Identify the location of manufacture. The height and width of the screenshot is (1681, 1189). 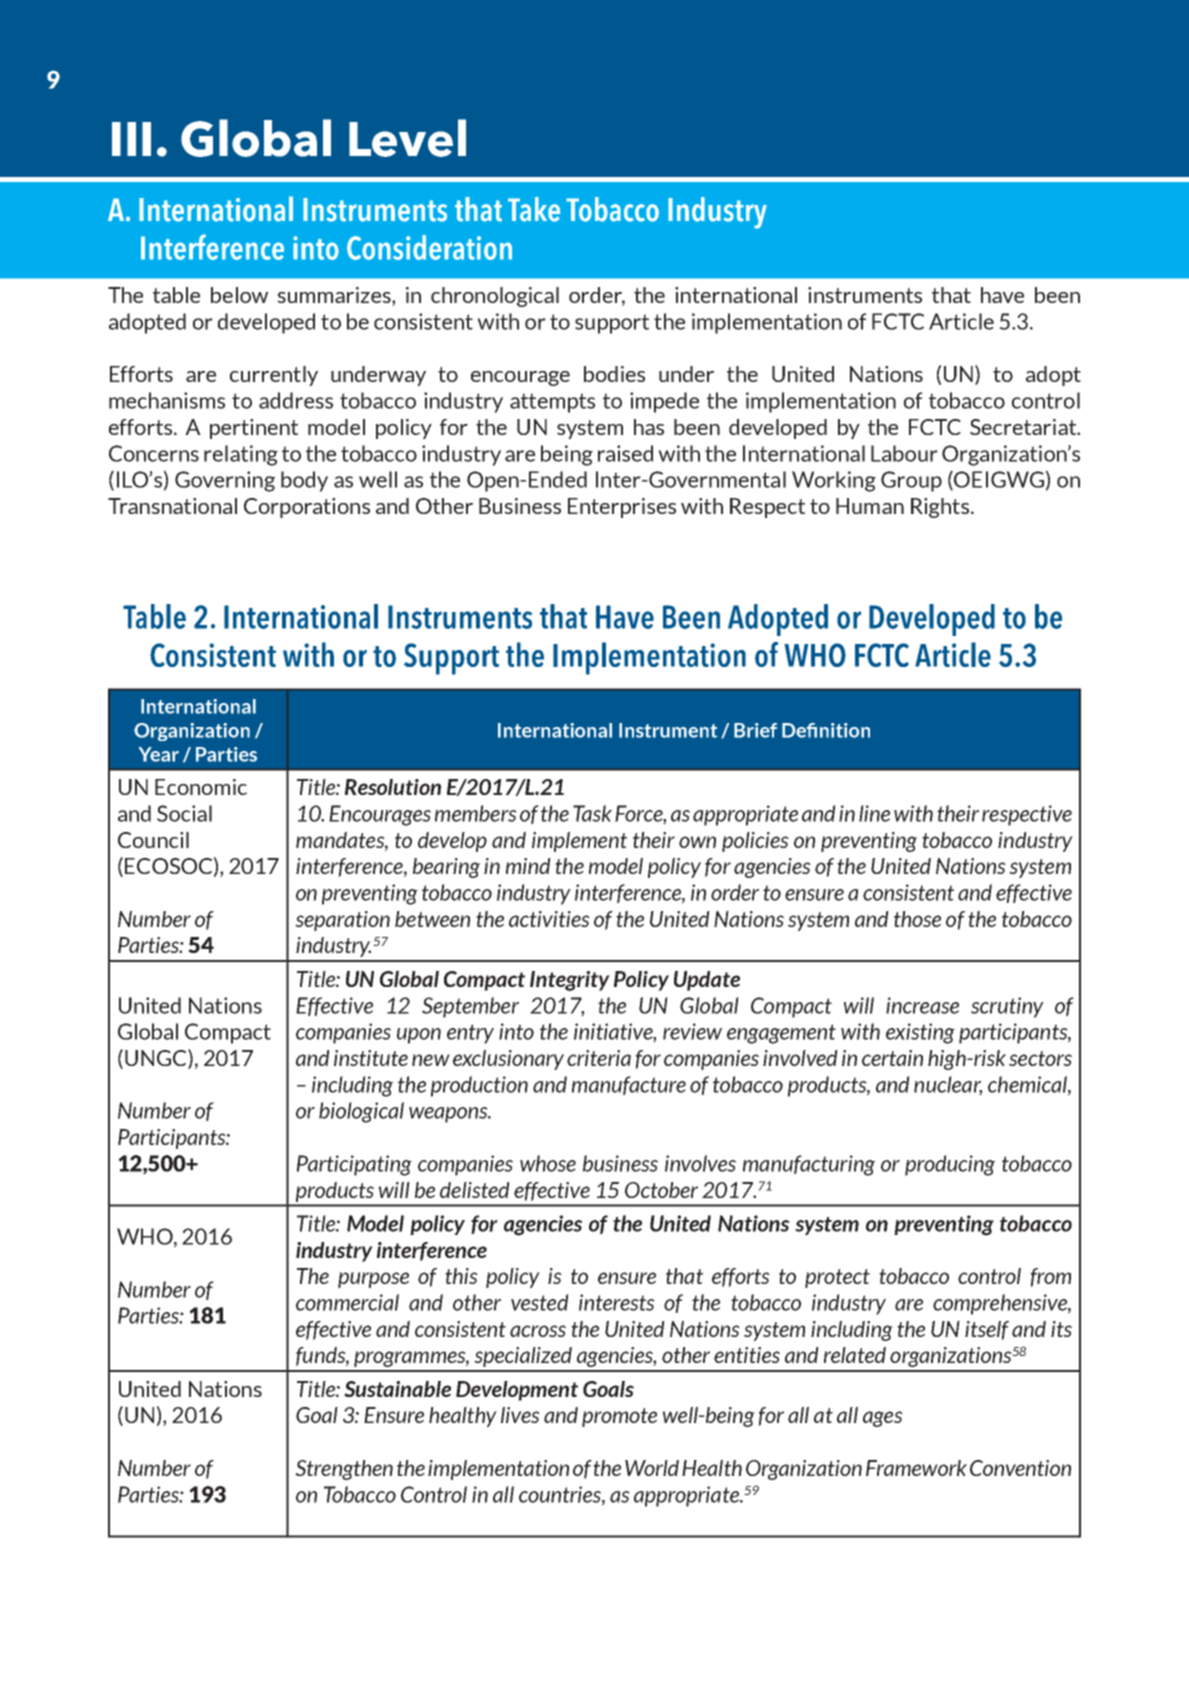
(629, 1085).
